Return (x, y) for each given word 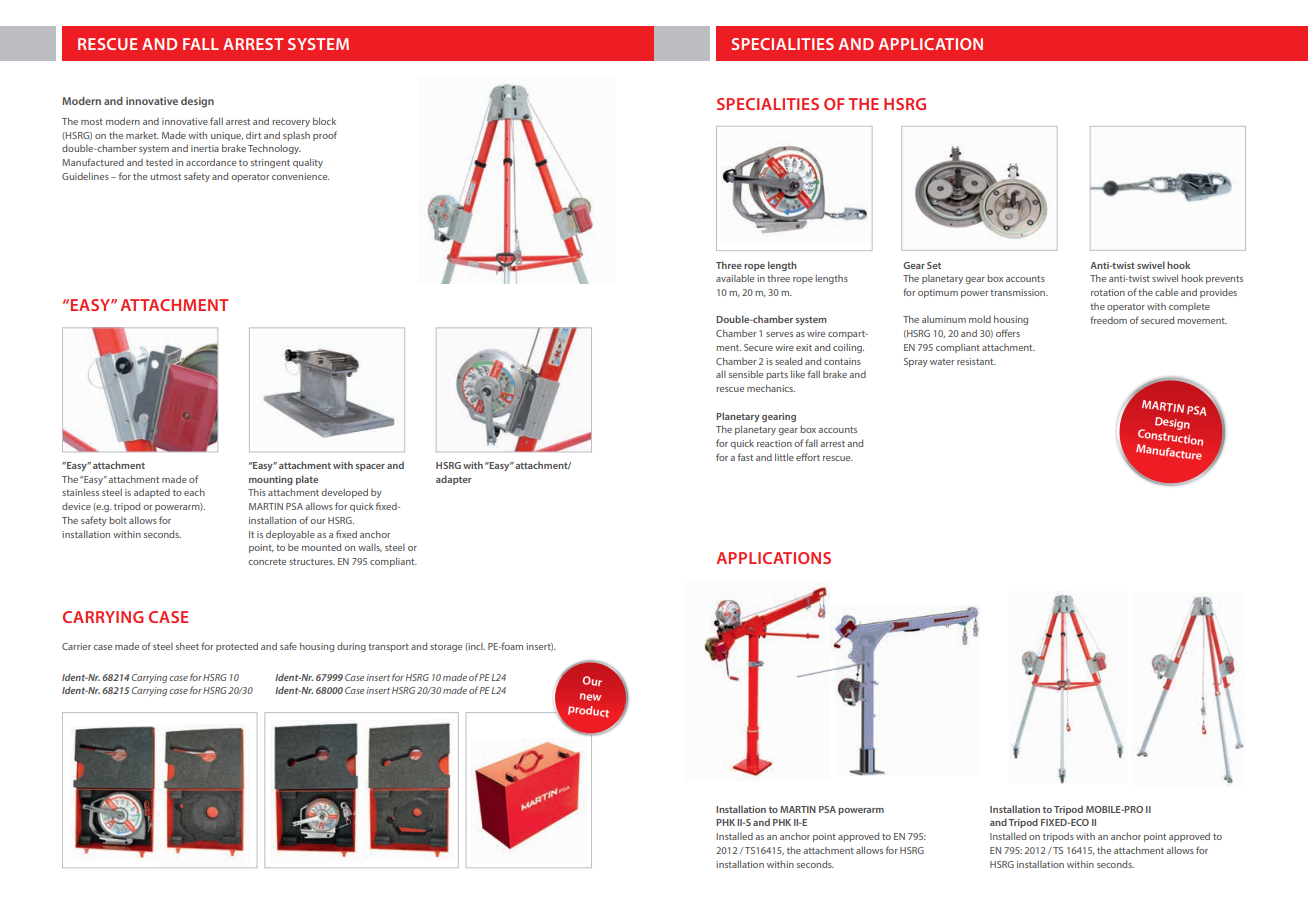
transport (388, 648)
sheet (187, 646)
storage (446, 647)
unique (227, 136)
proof (325, 136)
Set (934, 265)
